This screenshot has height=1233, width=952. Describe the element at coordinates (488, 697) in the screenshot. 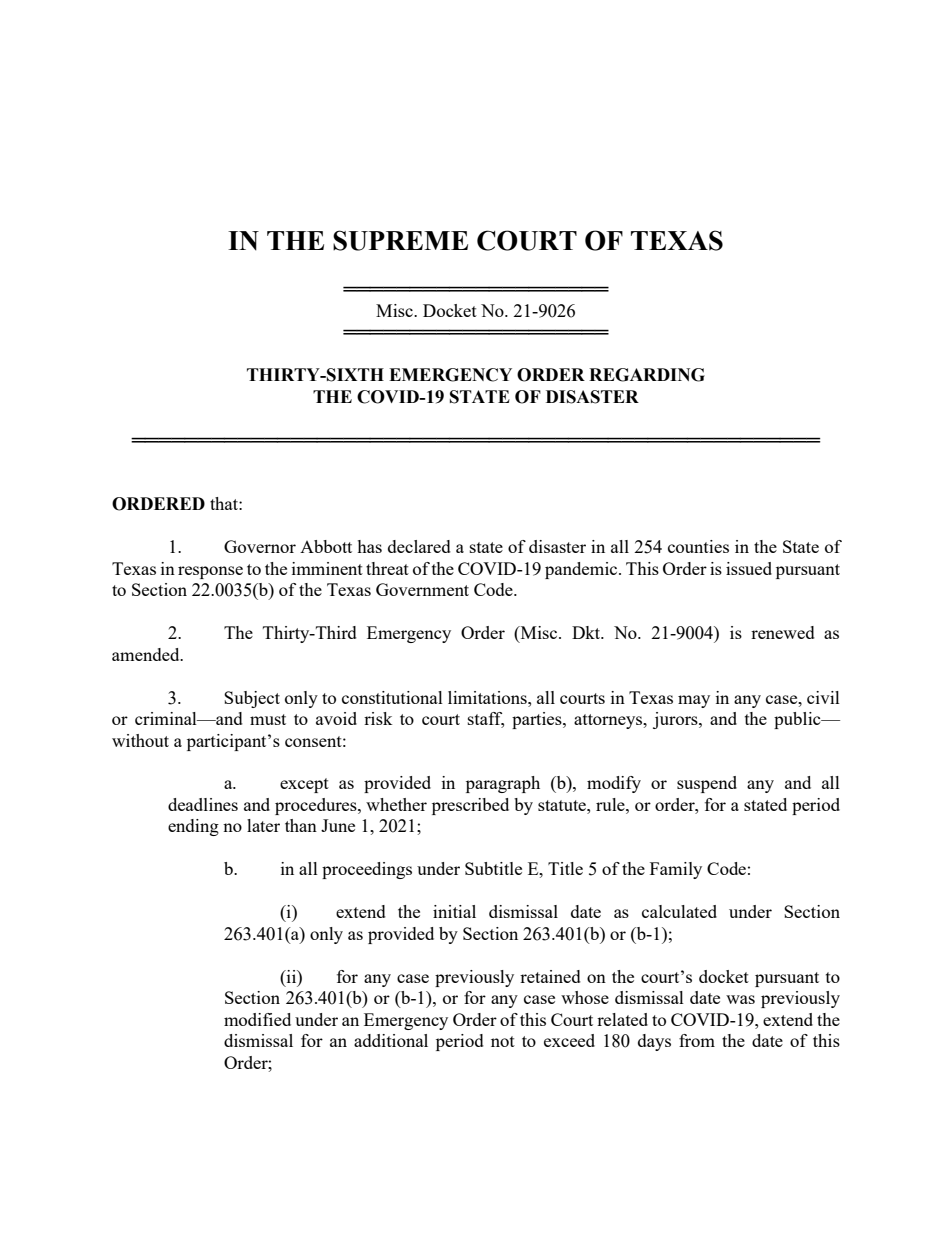

I see `limitations` at that location.
